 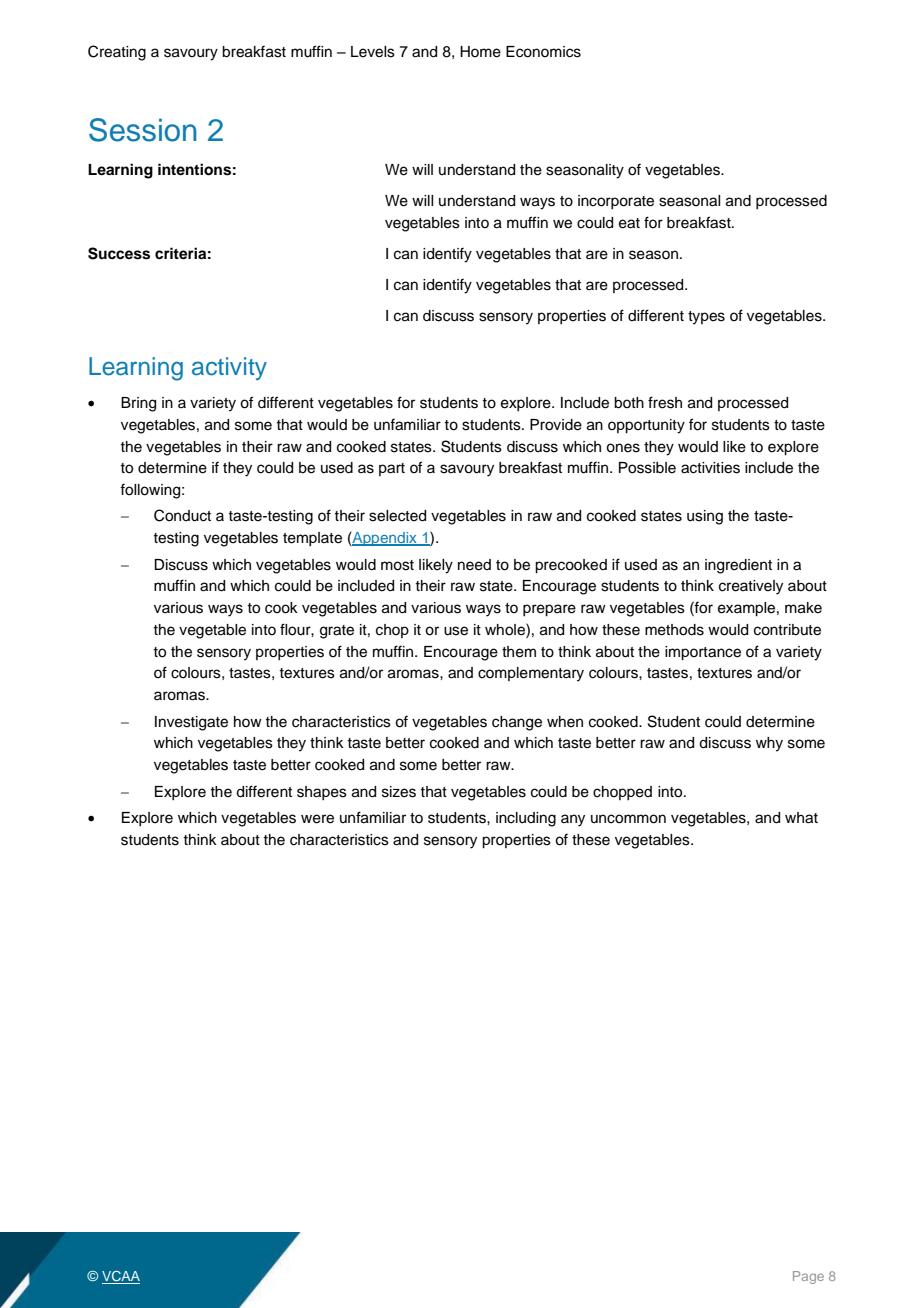 What do you see at coordinates (182, 515) in the screenshot?
I see `Conduct` at bounding box center [182, 515].
